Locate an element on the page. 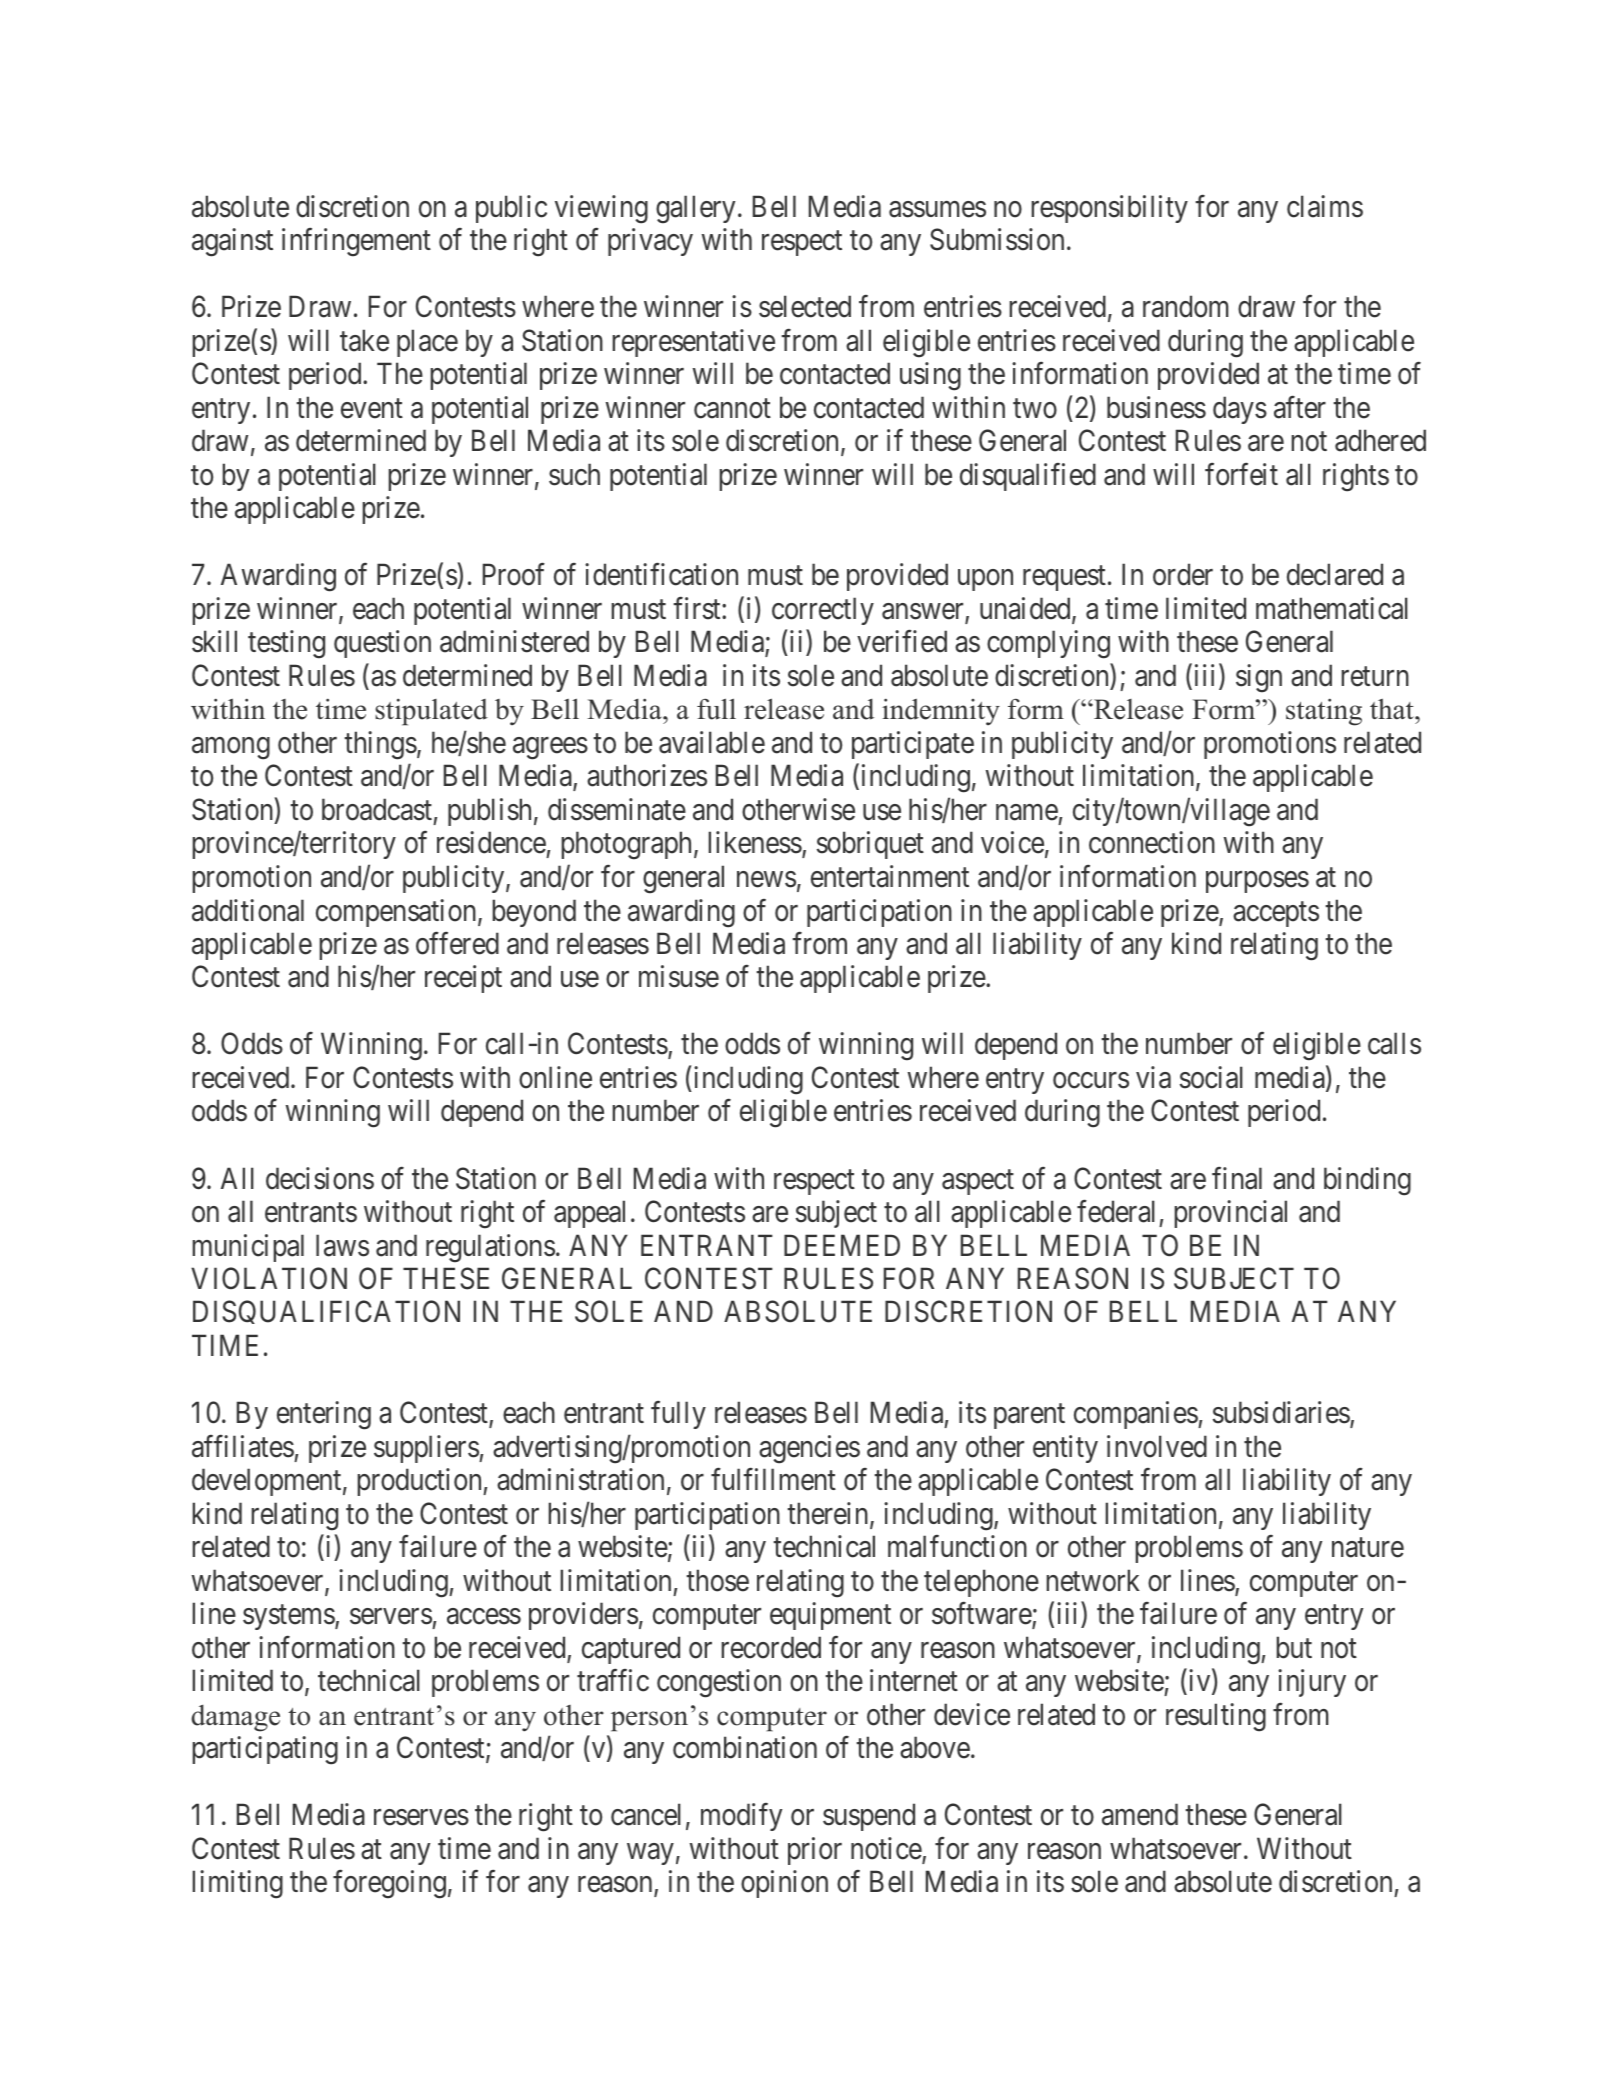 The height and width of the image is (2098, 1621). social is located at coordinates (1211, 1077).
